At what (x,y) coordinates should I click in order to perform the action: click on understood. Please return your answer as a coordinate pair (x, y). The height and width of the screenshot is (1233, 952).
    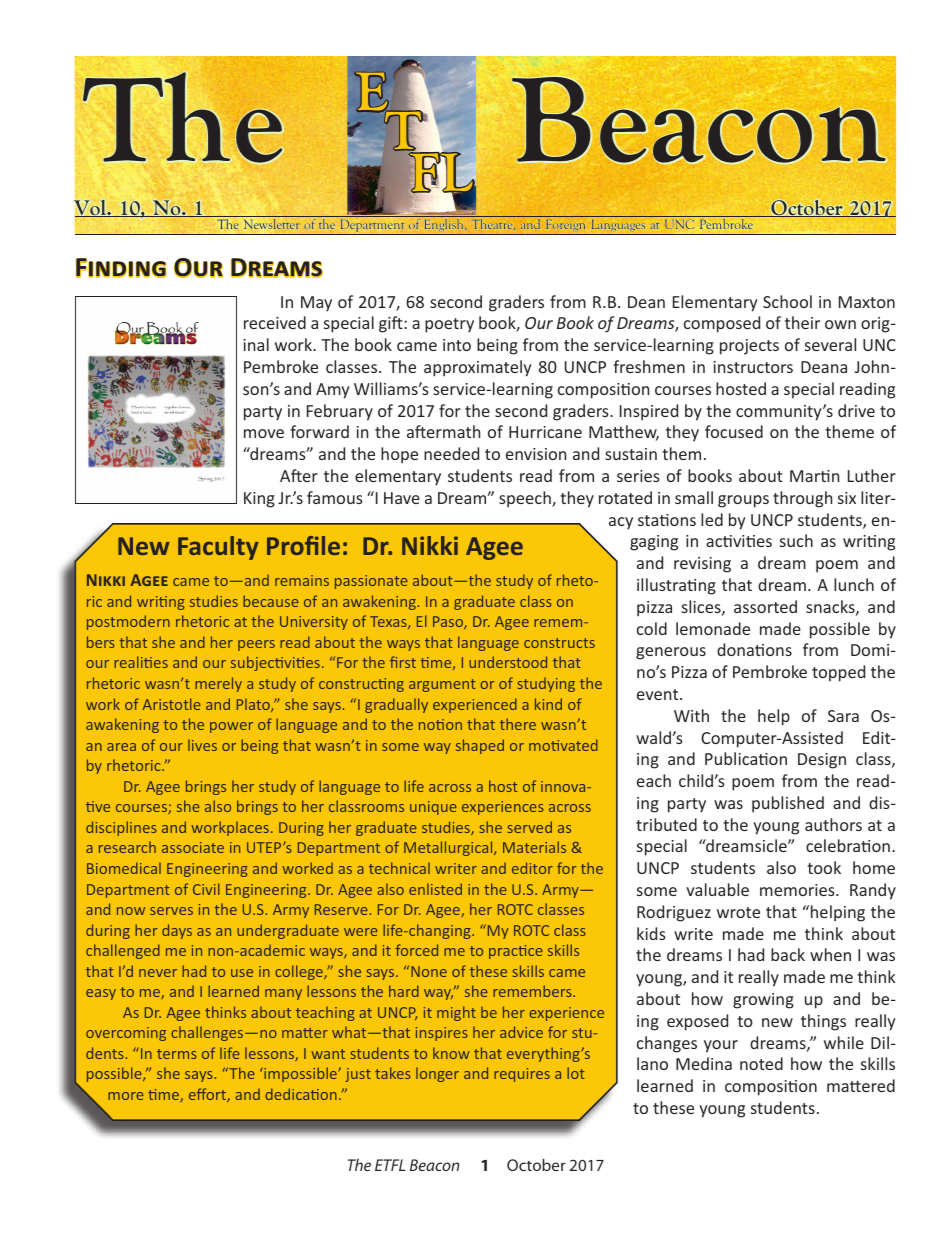
    Looking at the image, I should click on (508, 662).
